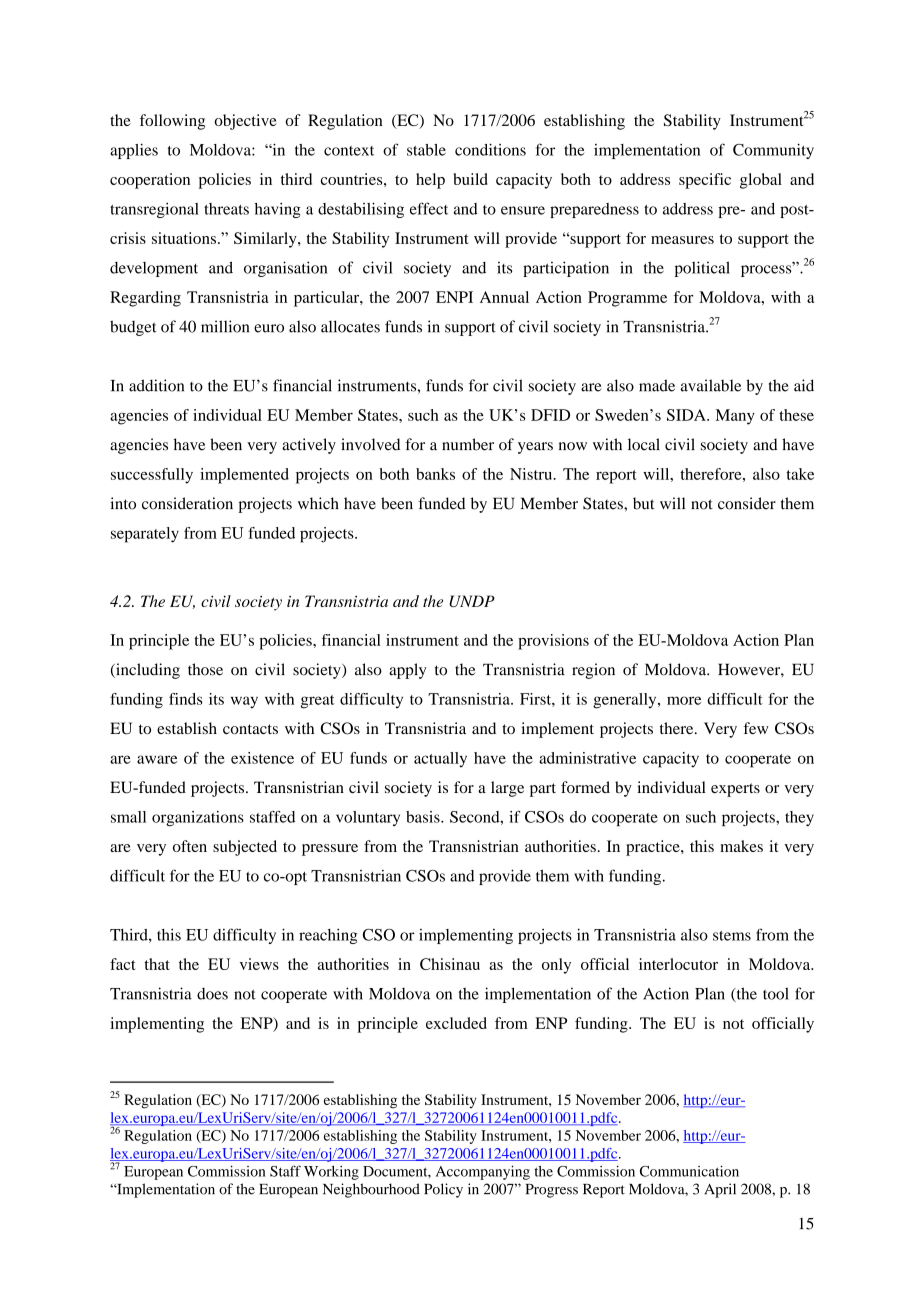 The height and width of the document is (1308, 924). I want to click on more, so click(684, 700).
